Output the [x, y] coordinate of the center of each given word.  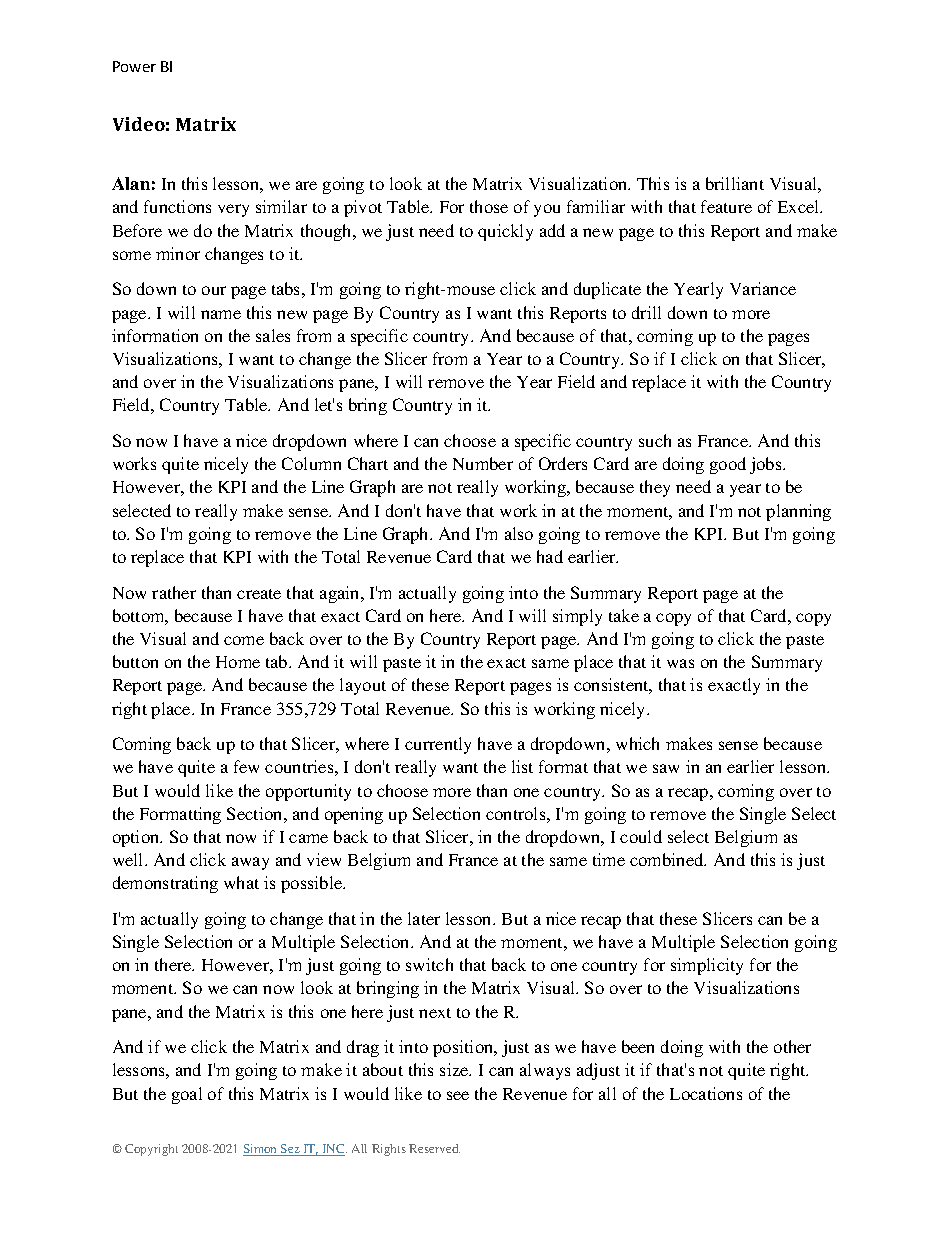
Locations [706, 1093]
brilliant [735, 183]
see [458, 1095]
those [489, 206]
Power [134, 66]
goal [187, 1095]
